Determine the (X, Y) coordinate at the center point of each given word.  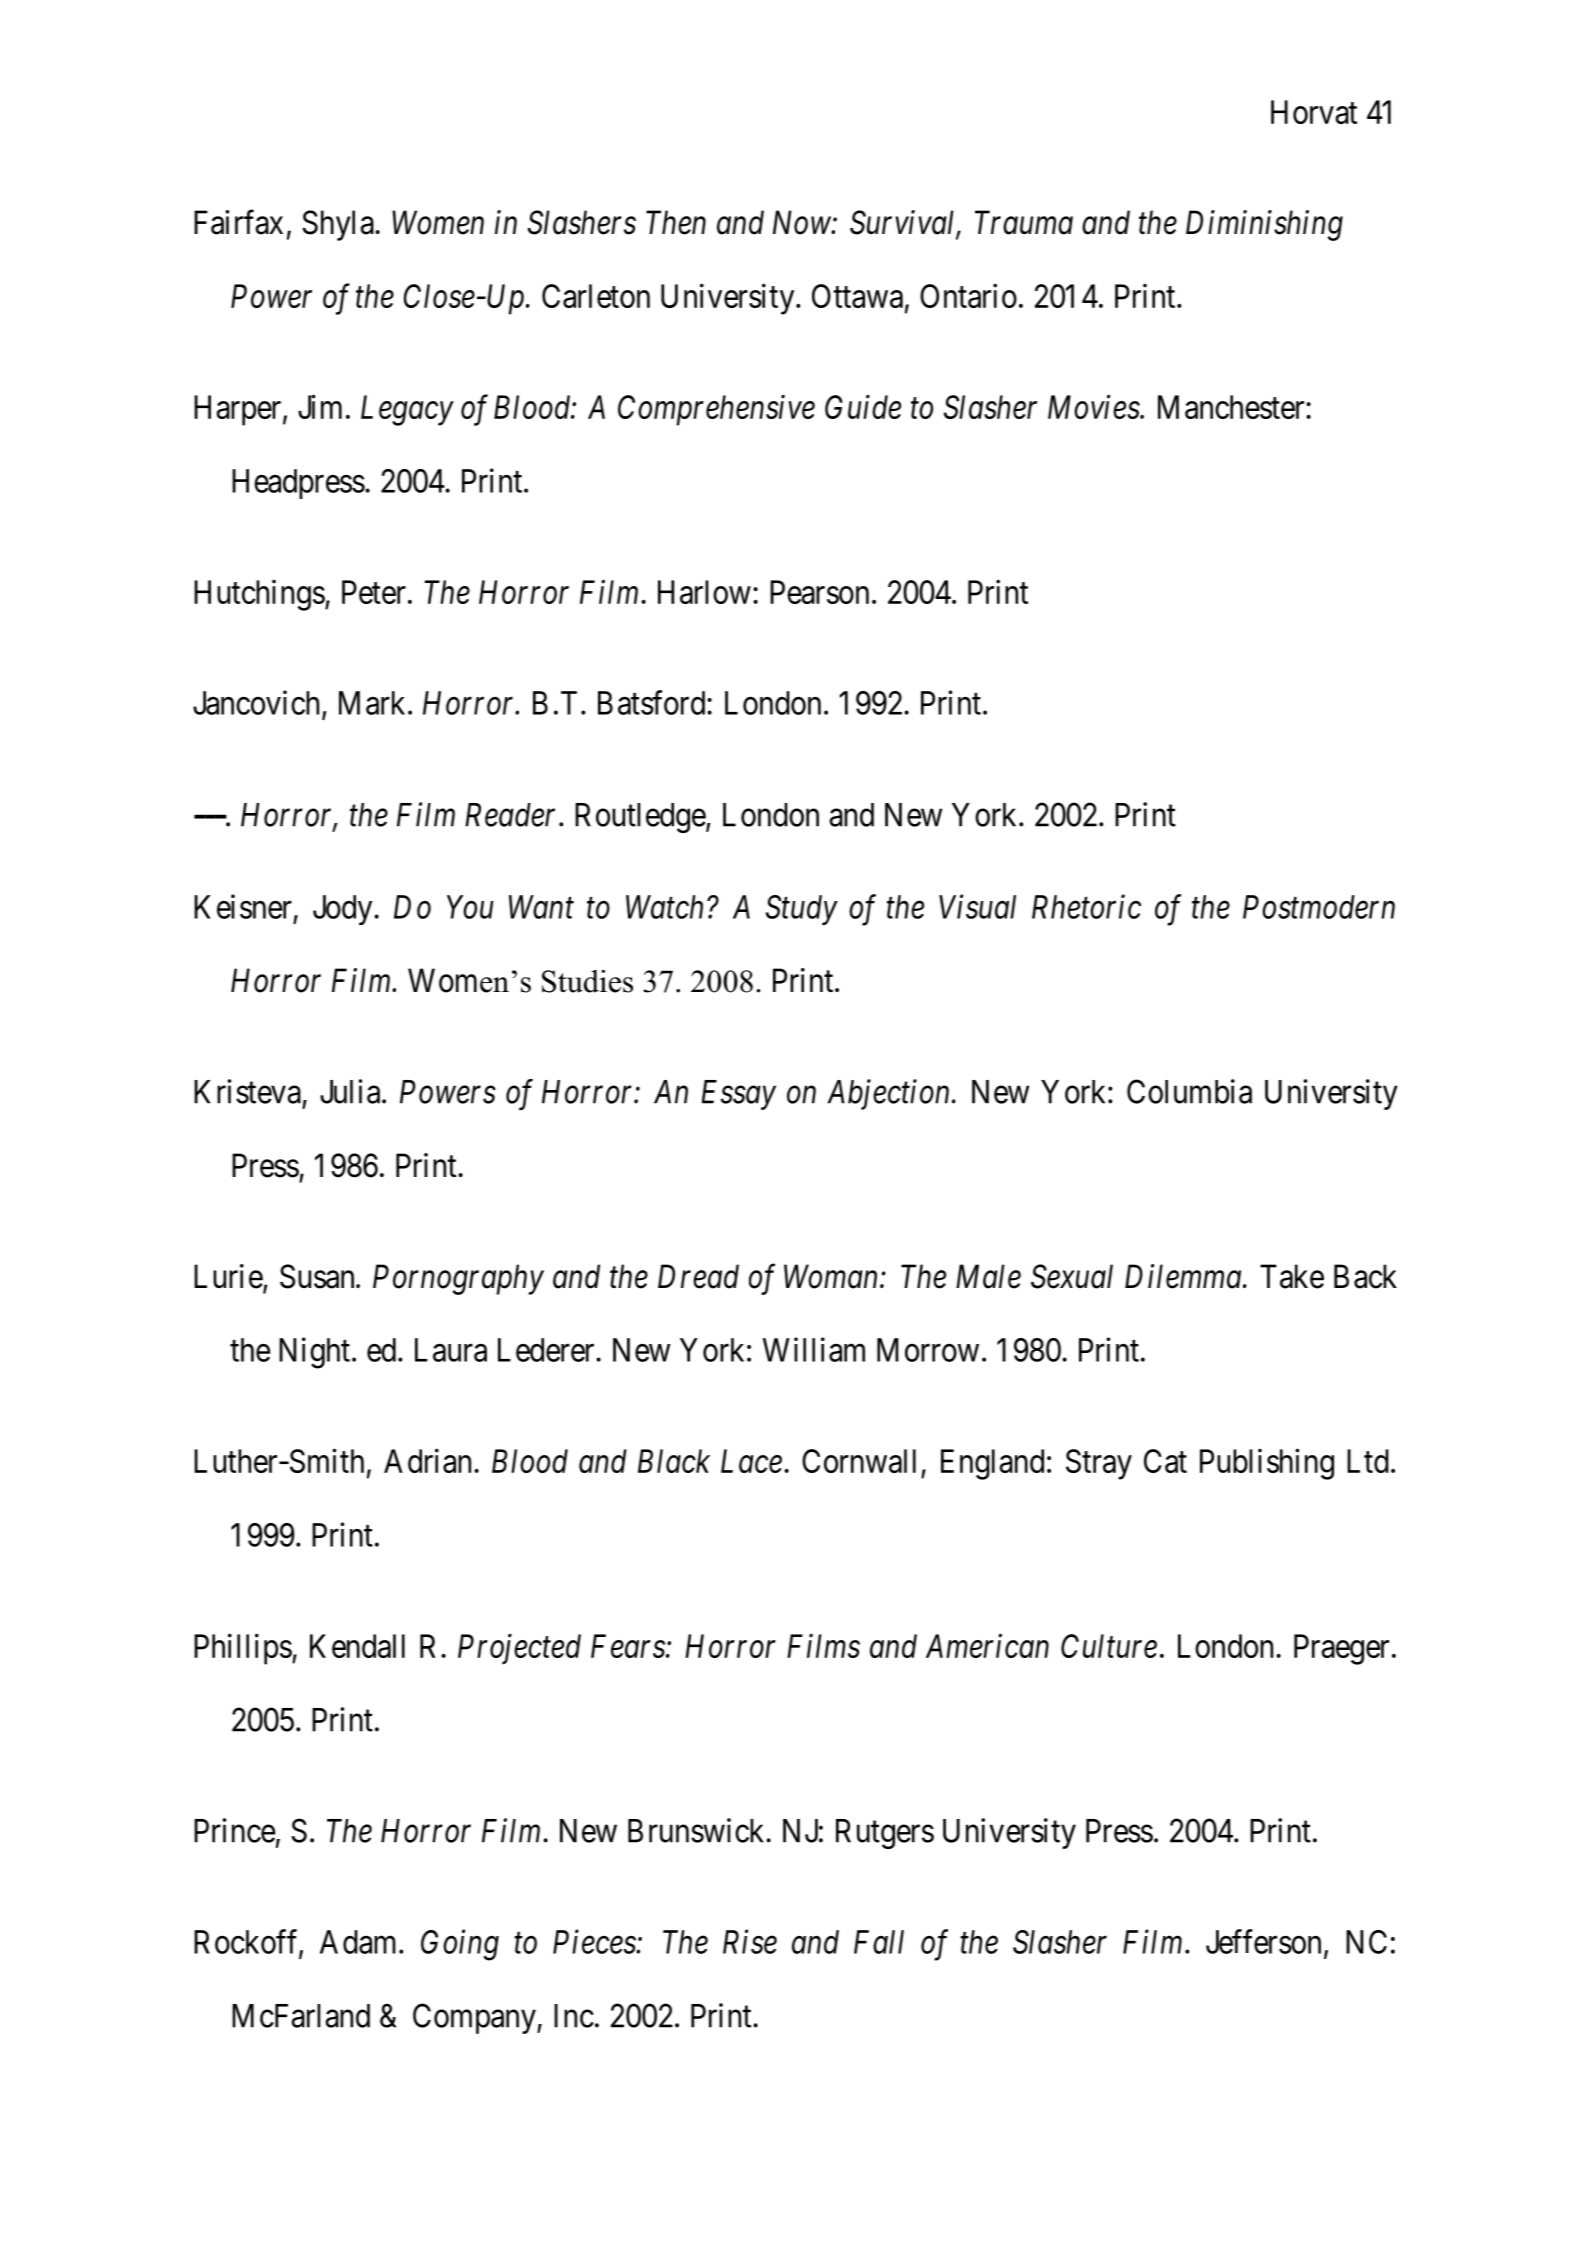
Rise (750, 1942)
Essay (739, 1095)
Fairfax (238, 222)
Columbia (1189, 1091)
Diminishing (1264, 225)
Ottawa (857, 296)
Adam (360, 1942)
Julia (351, 1091)
